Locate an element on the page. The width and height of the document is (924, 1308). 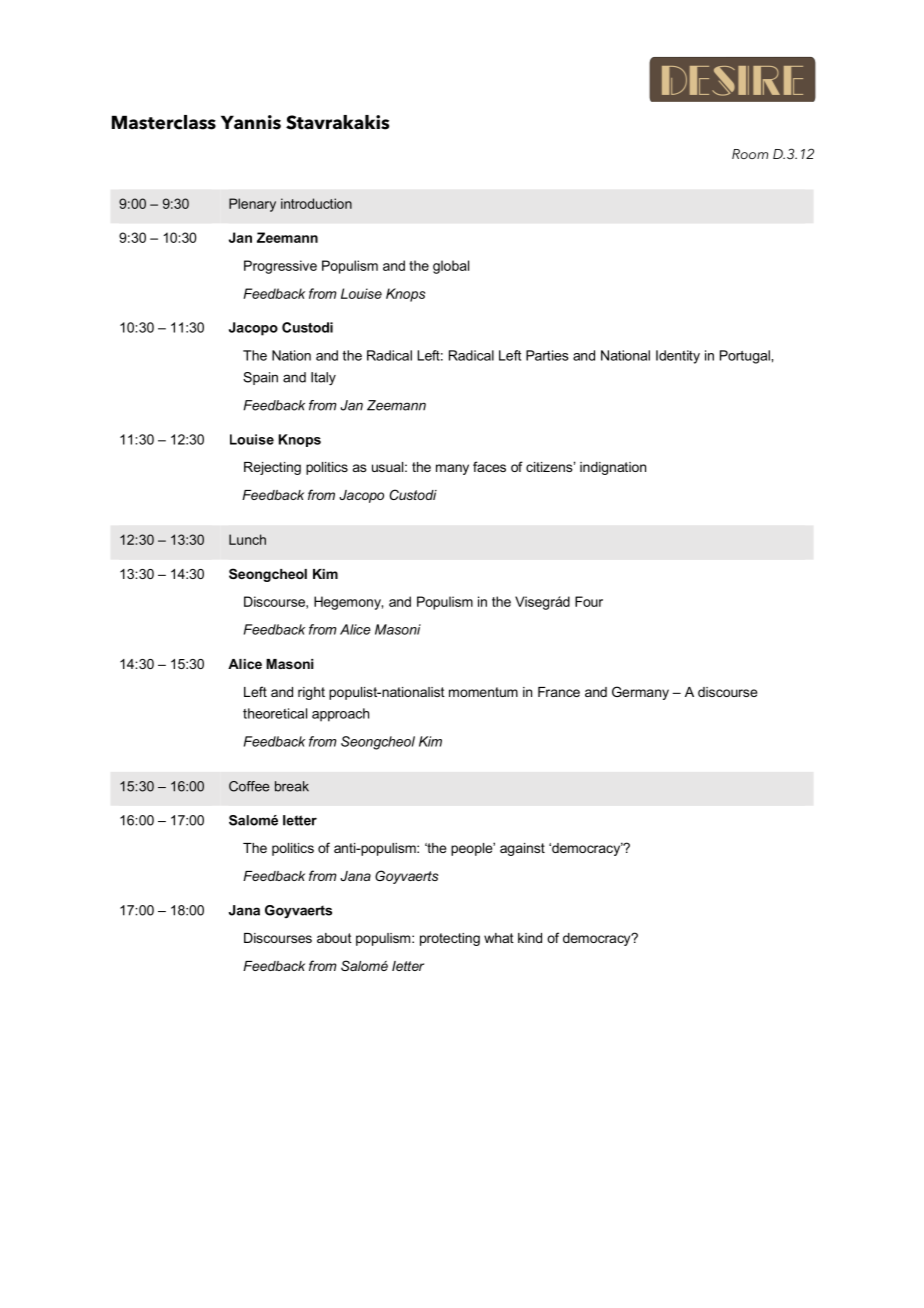
global is located at coordinates (451, 267).
